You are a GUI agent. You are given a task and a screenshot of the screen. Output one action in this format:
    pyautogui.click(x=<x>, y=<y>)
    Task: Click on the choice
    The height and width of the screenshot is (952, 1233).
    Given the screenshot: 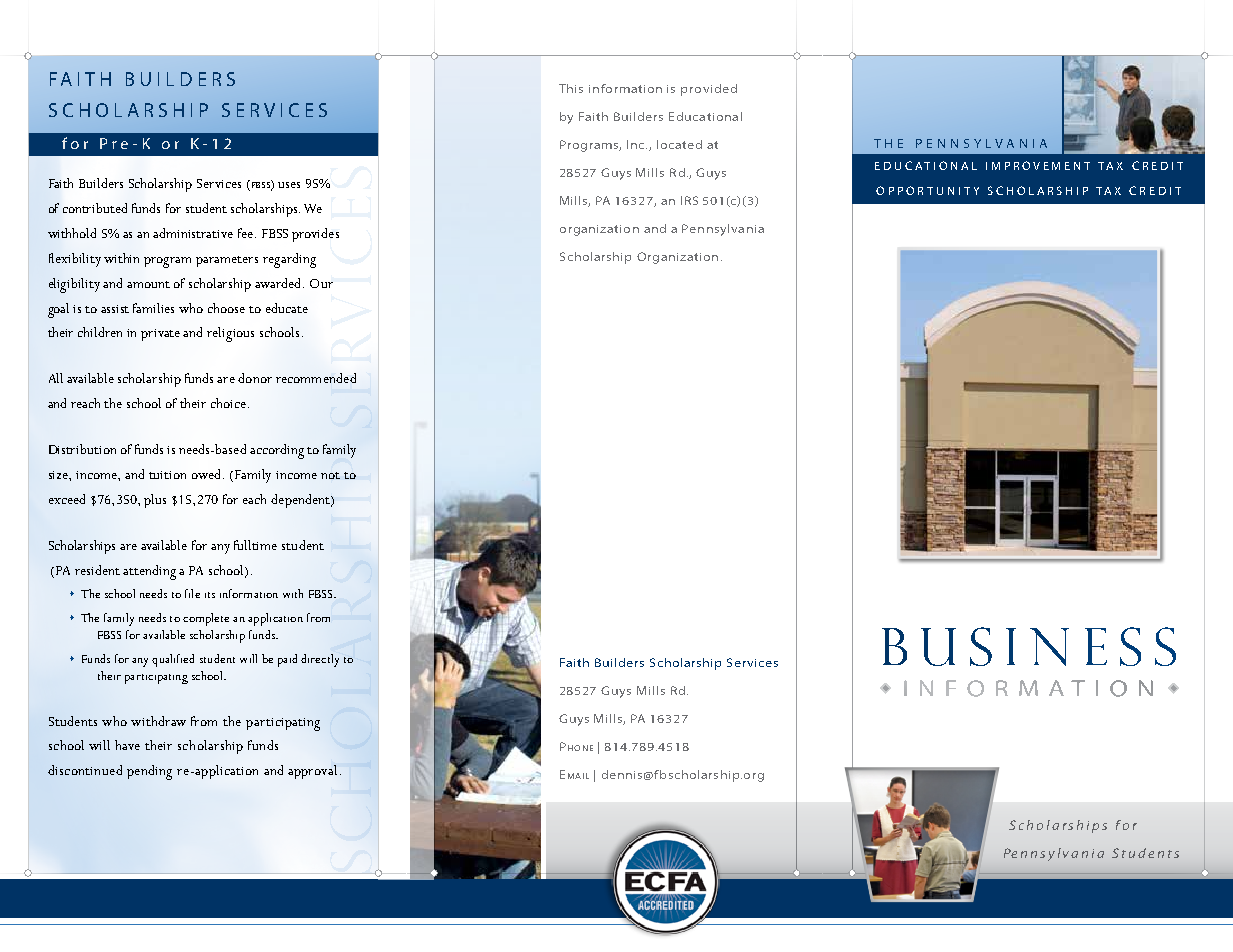 What is the action you would take?
    pyautogui.click(x=230, y=403)
